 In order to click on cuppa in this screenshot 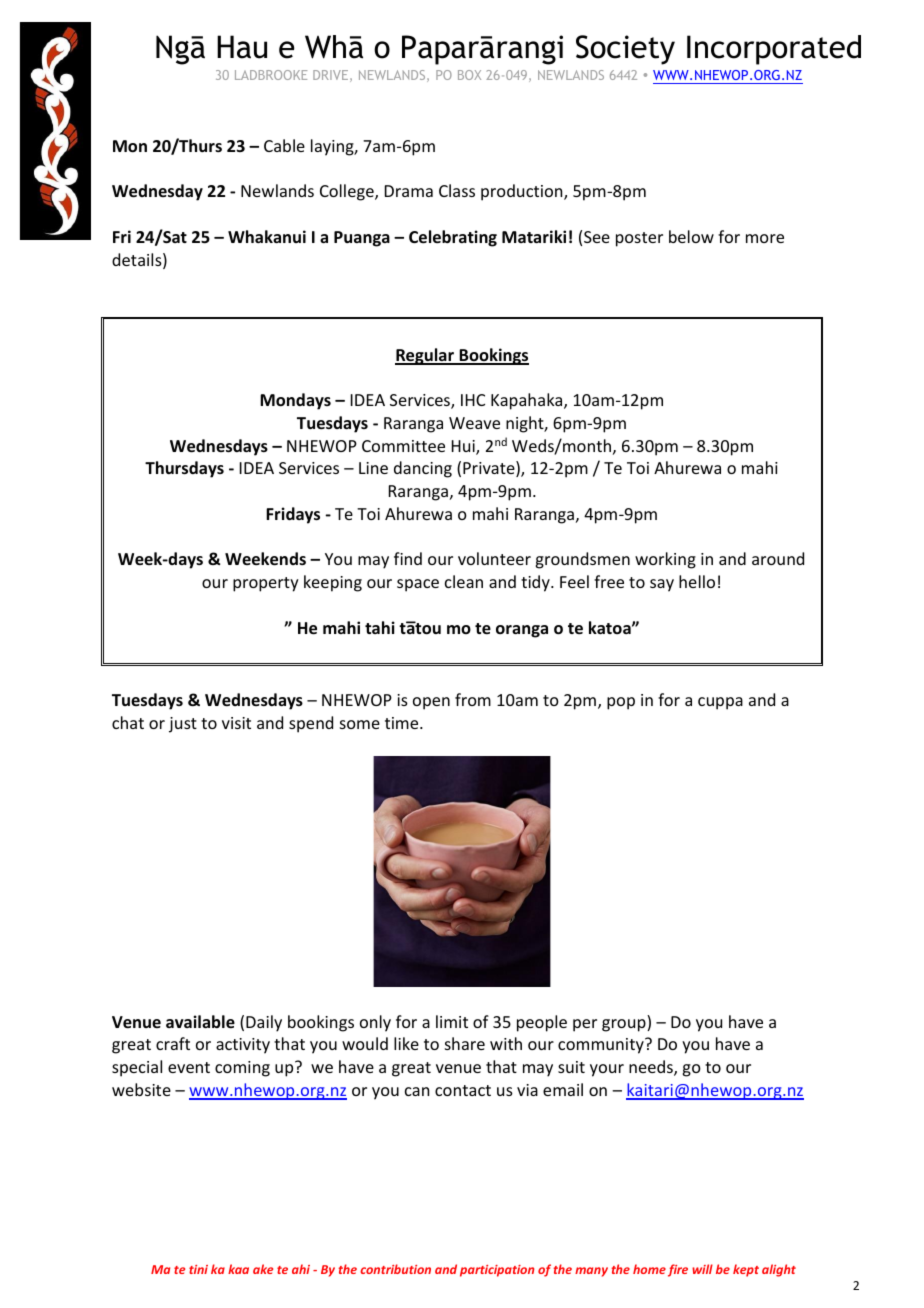, I will do `click(720, 703)`.
